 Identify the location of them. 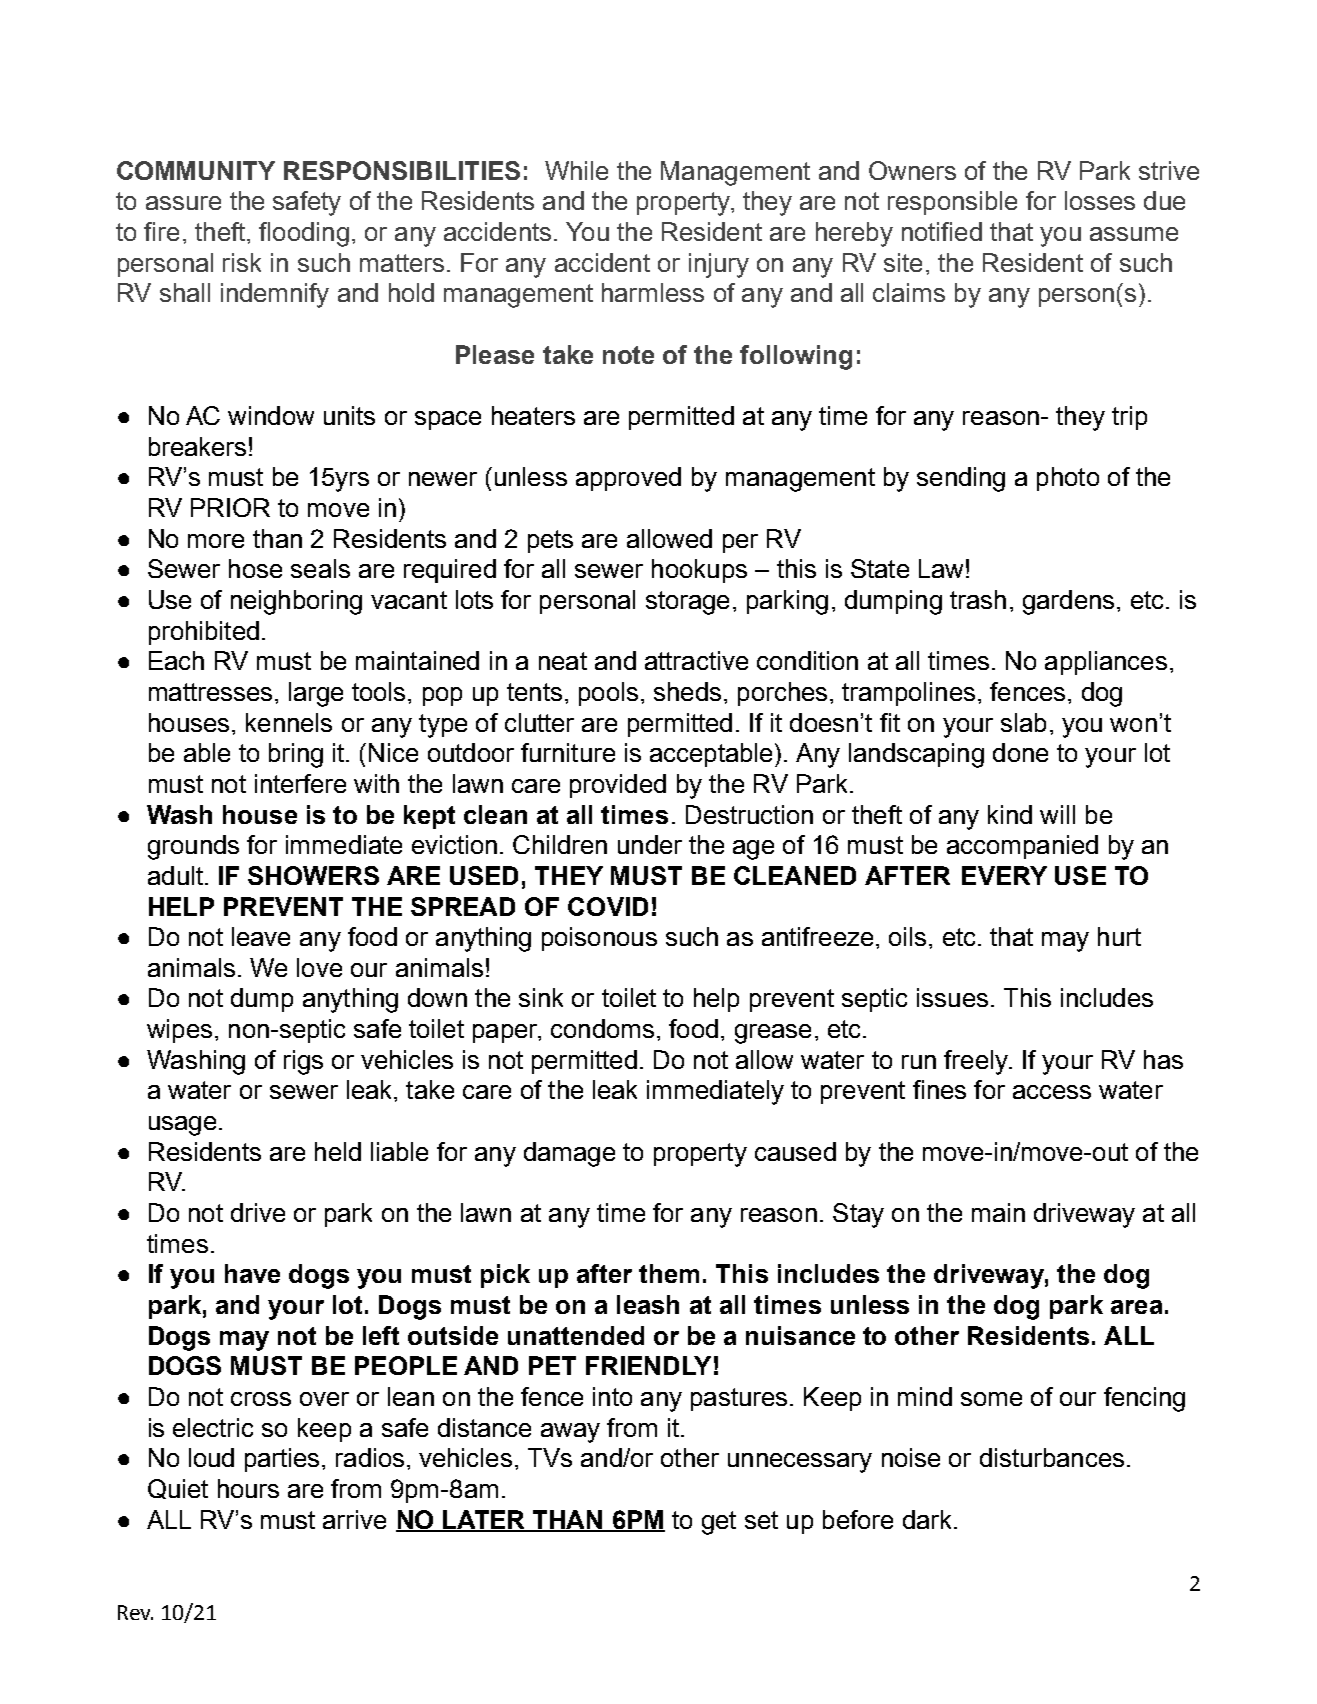
(669, 1273).
